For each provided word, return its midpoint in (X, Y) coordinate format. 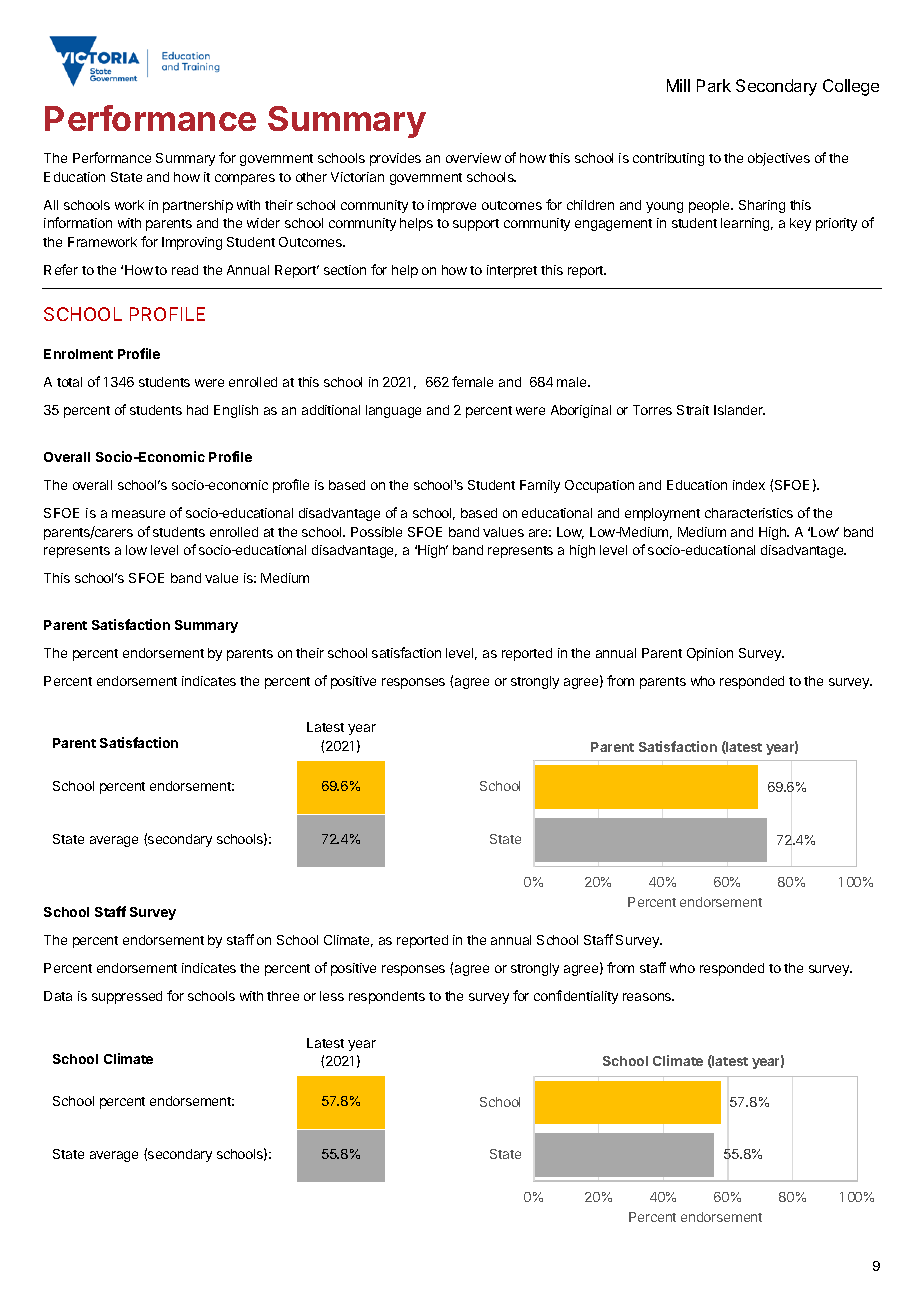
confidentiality (576, 997)
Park (714, 85)
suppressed (127, 997)
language (393, 411)
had (197, 410)
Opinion (710, 654)
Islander (739, 410)
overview (473, 158)
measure (138, 514)
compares (245, 179)
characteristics (749, 513)
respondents (387, 997)
